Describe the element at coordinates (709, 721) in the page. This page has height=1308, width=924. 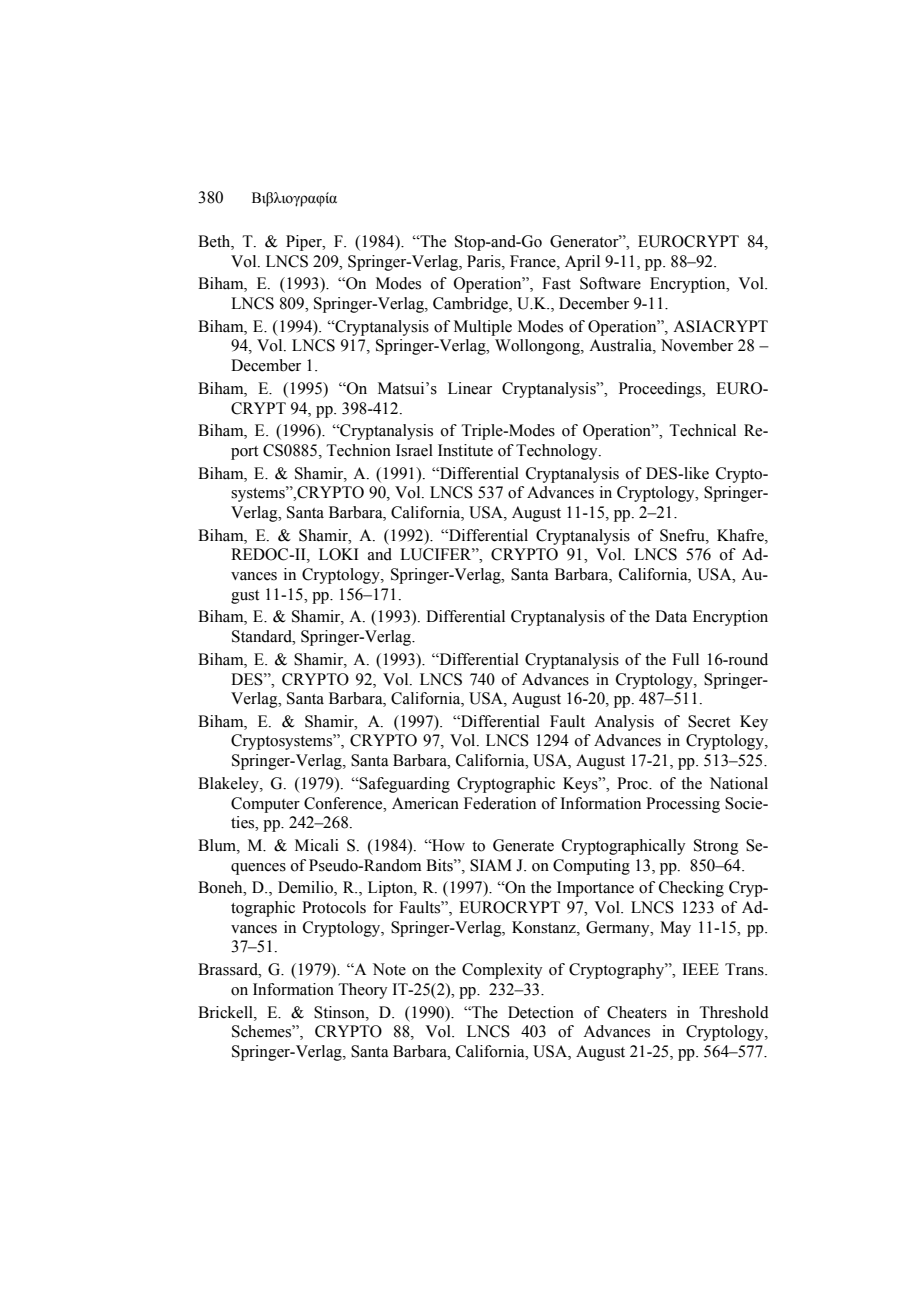
I see `Secret` at that location.
